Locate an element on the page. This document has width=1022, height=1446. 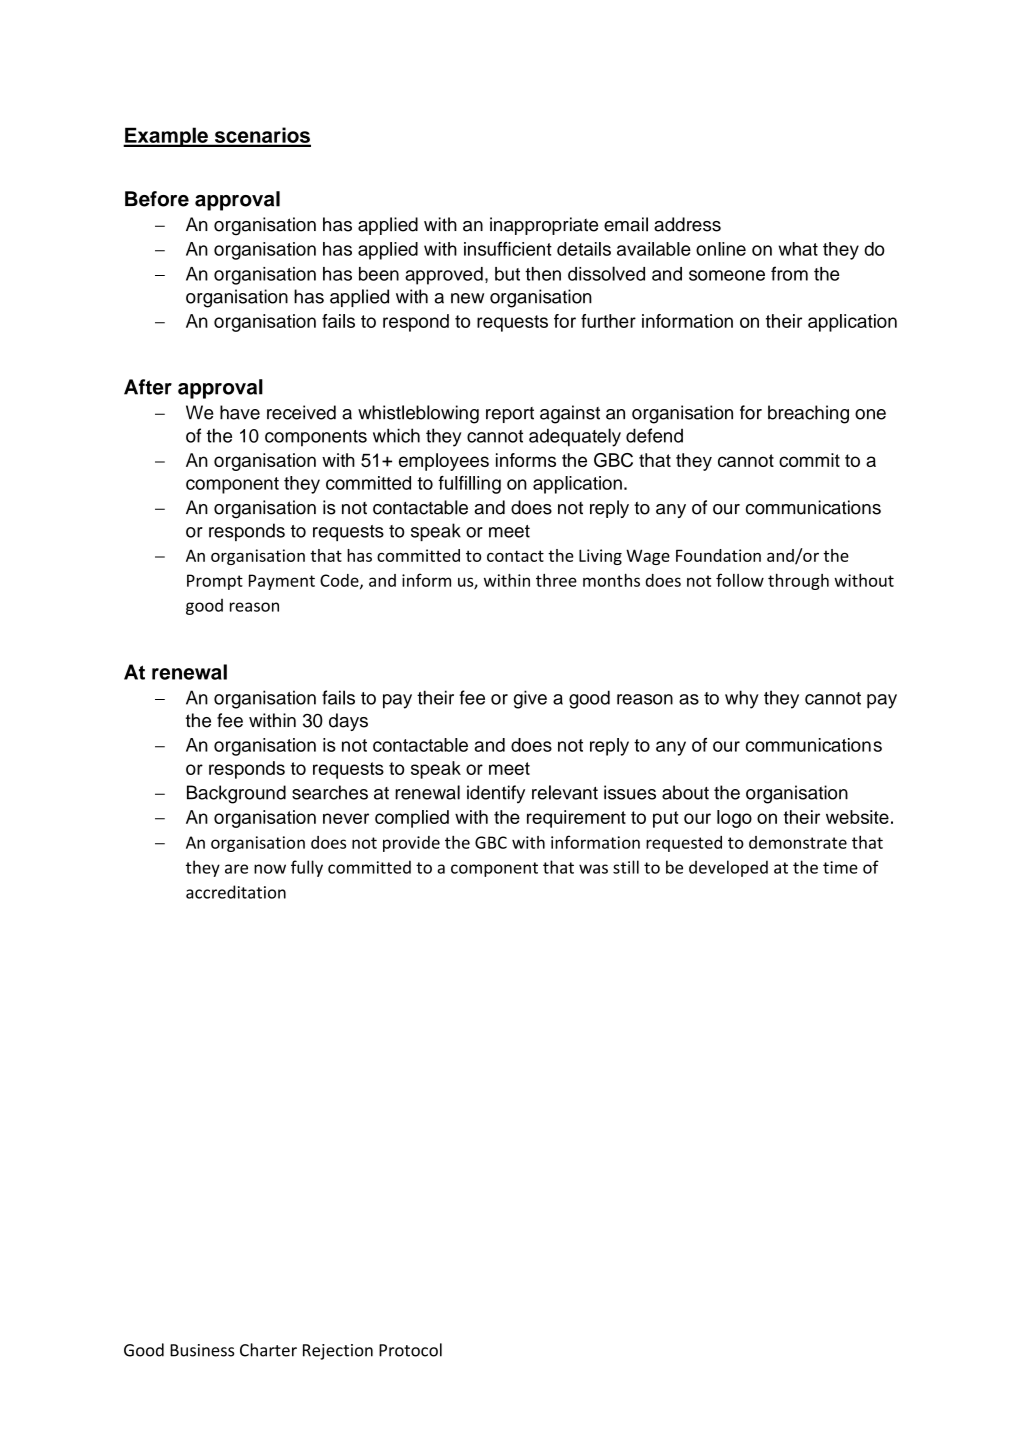
through is located at coordinates (798, 582).
